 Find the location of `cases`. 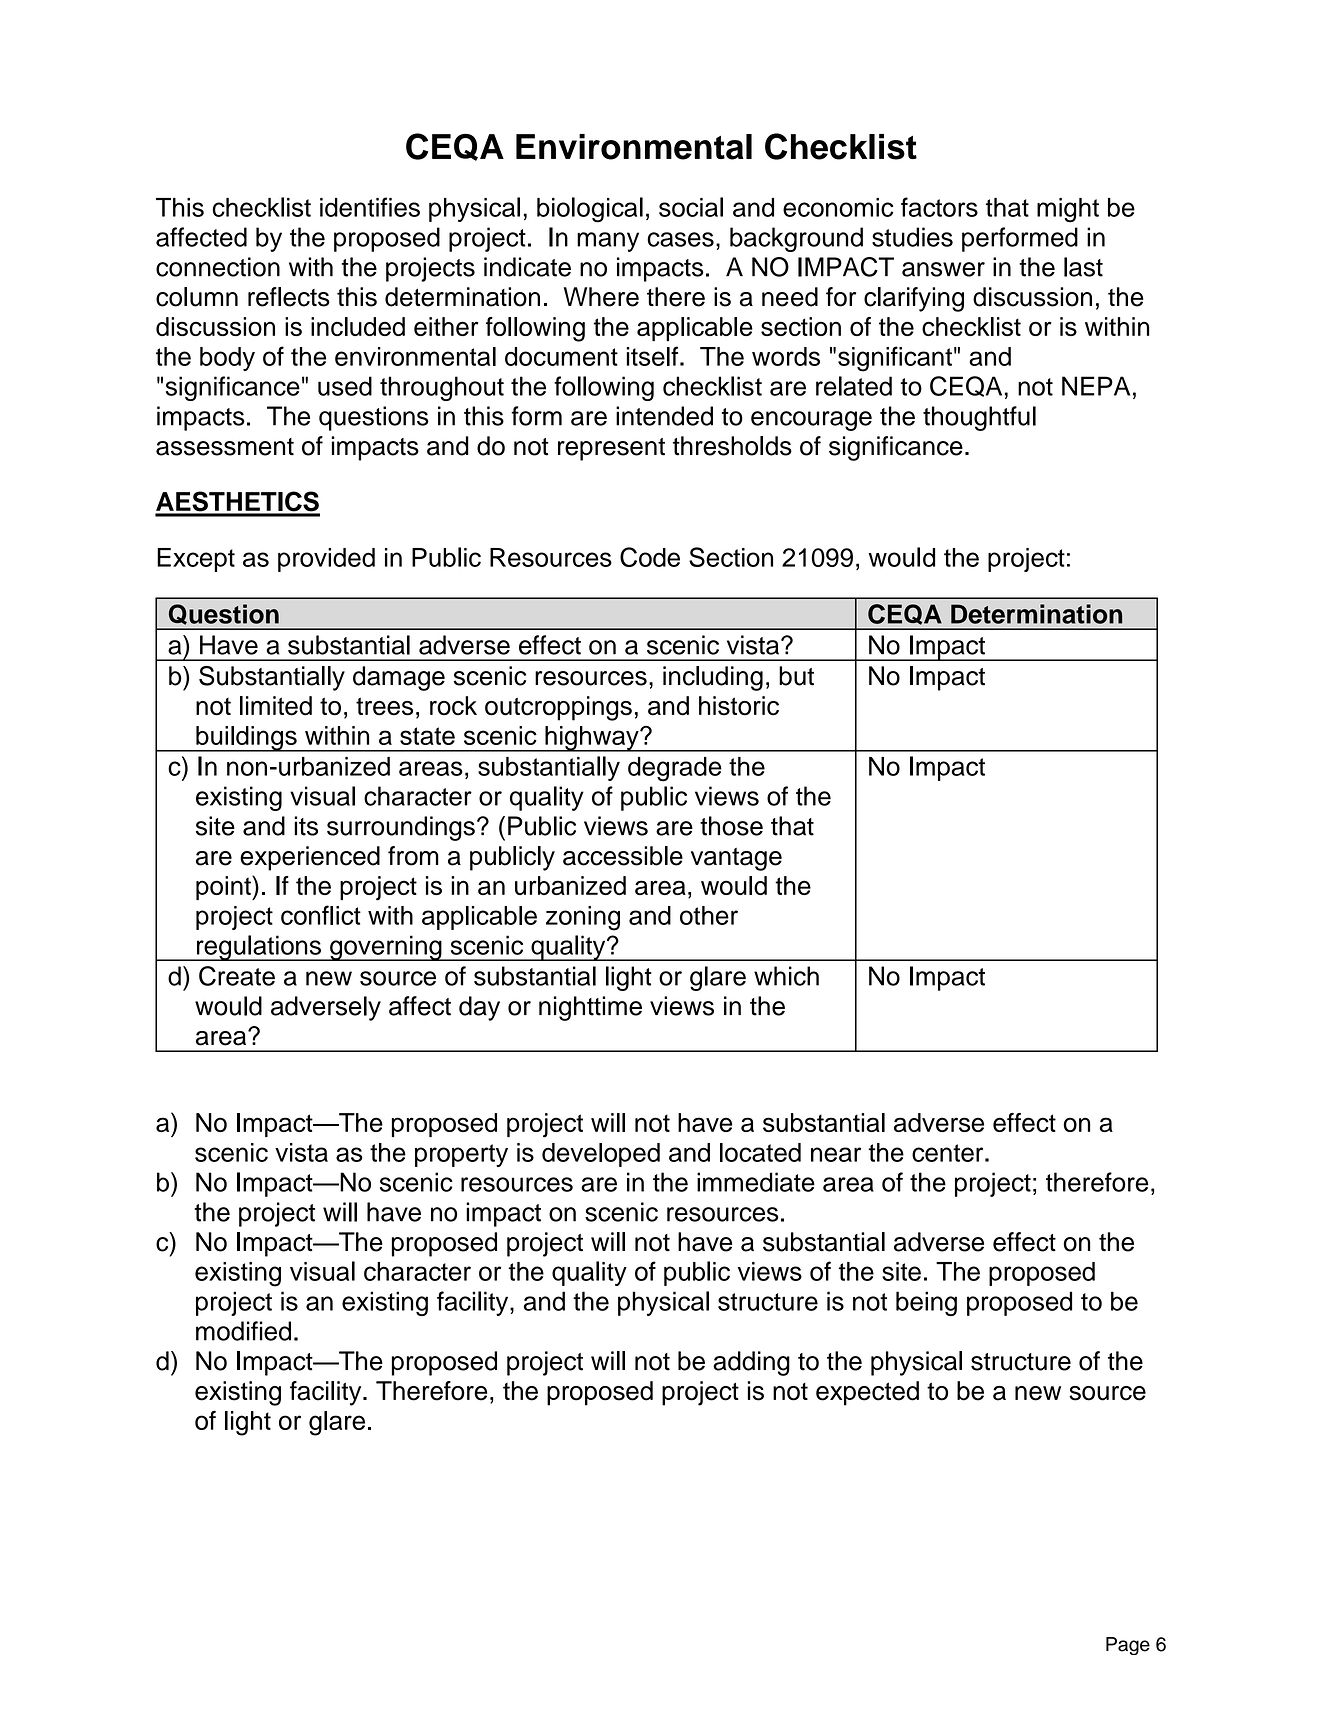

cases is located at coordinates (680, 239).
